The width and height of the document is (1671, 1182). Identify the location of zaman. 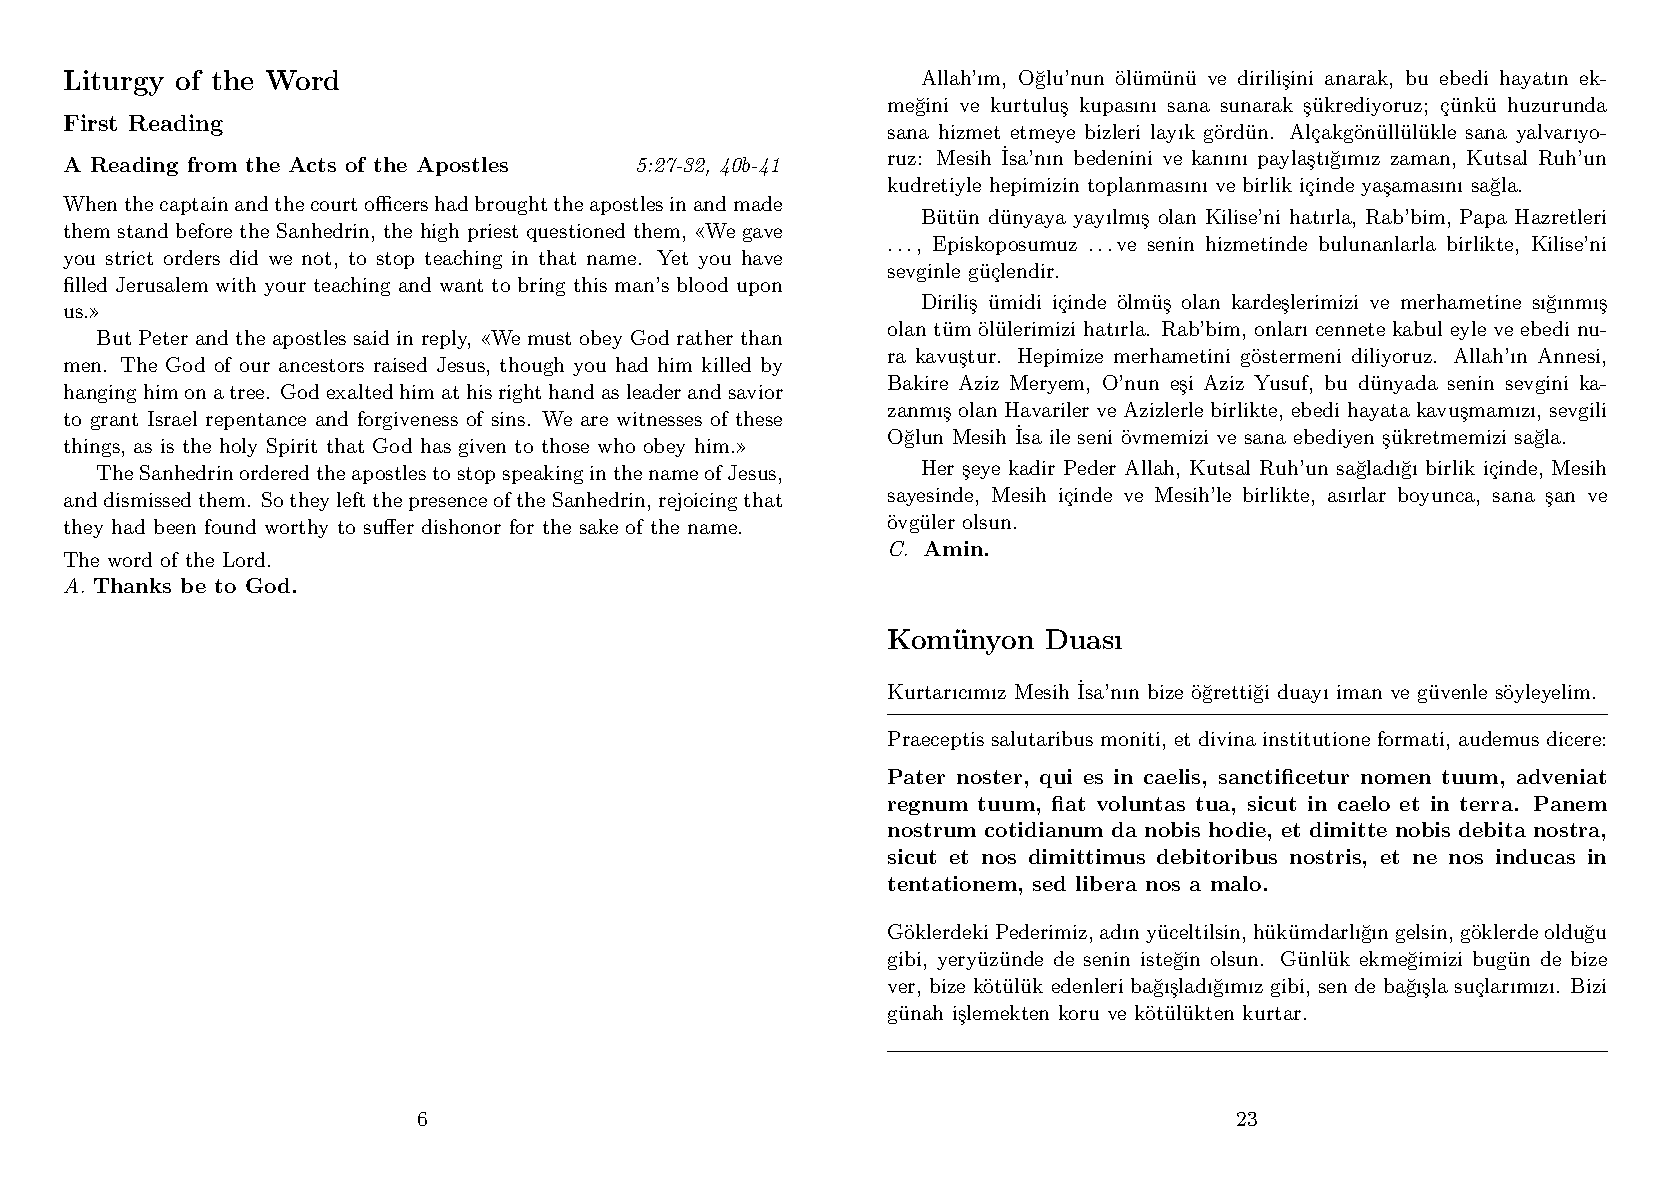
(1420, 160).
